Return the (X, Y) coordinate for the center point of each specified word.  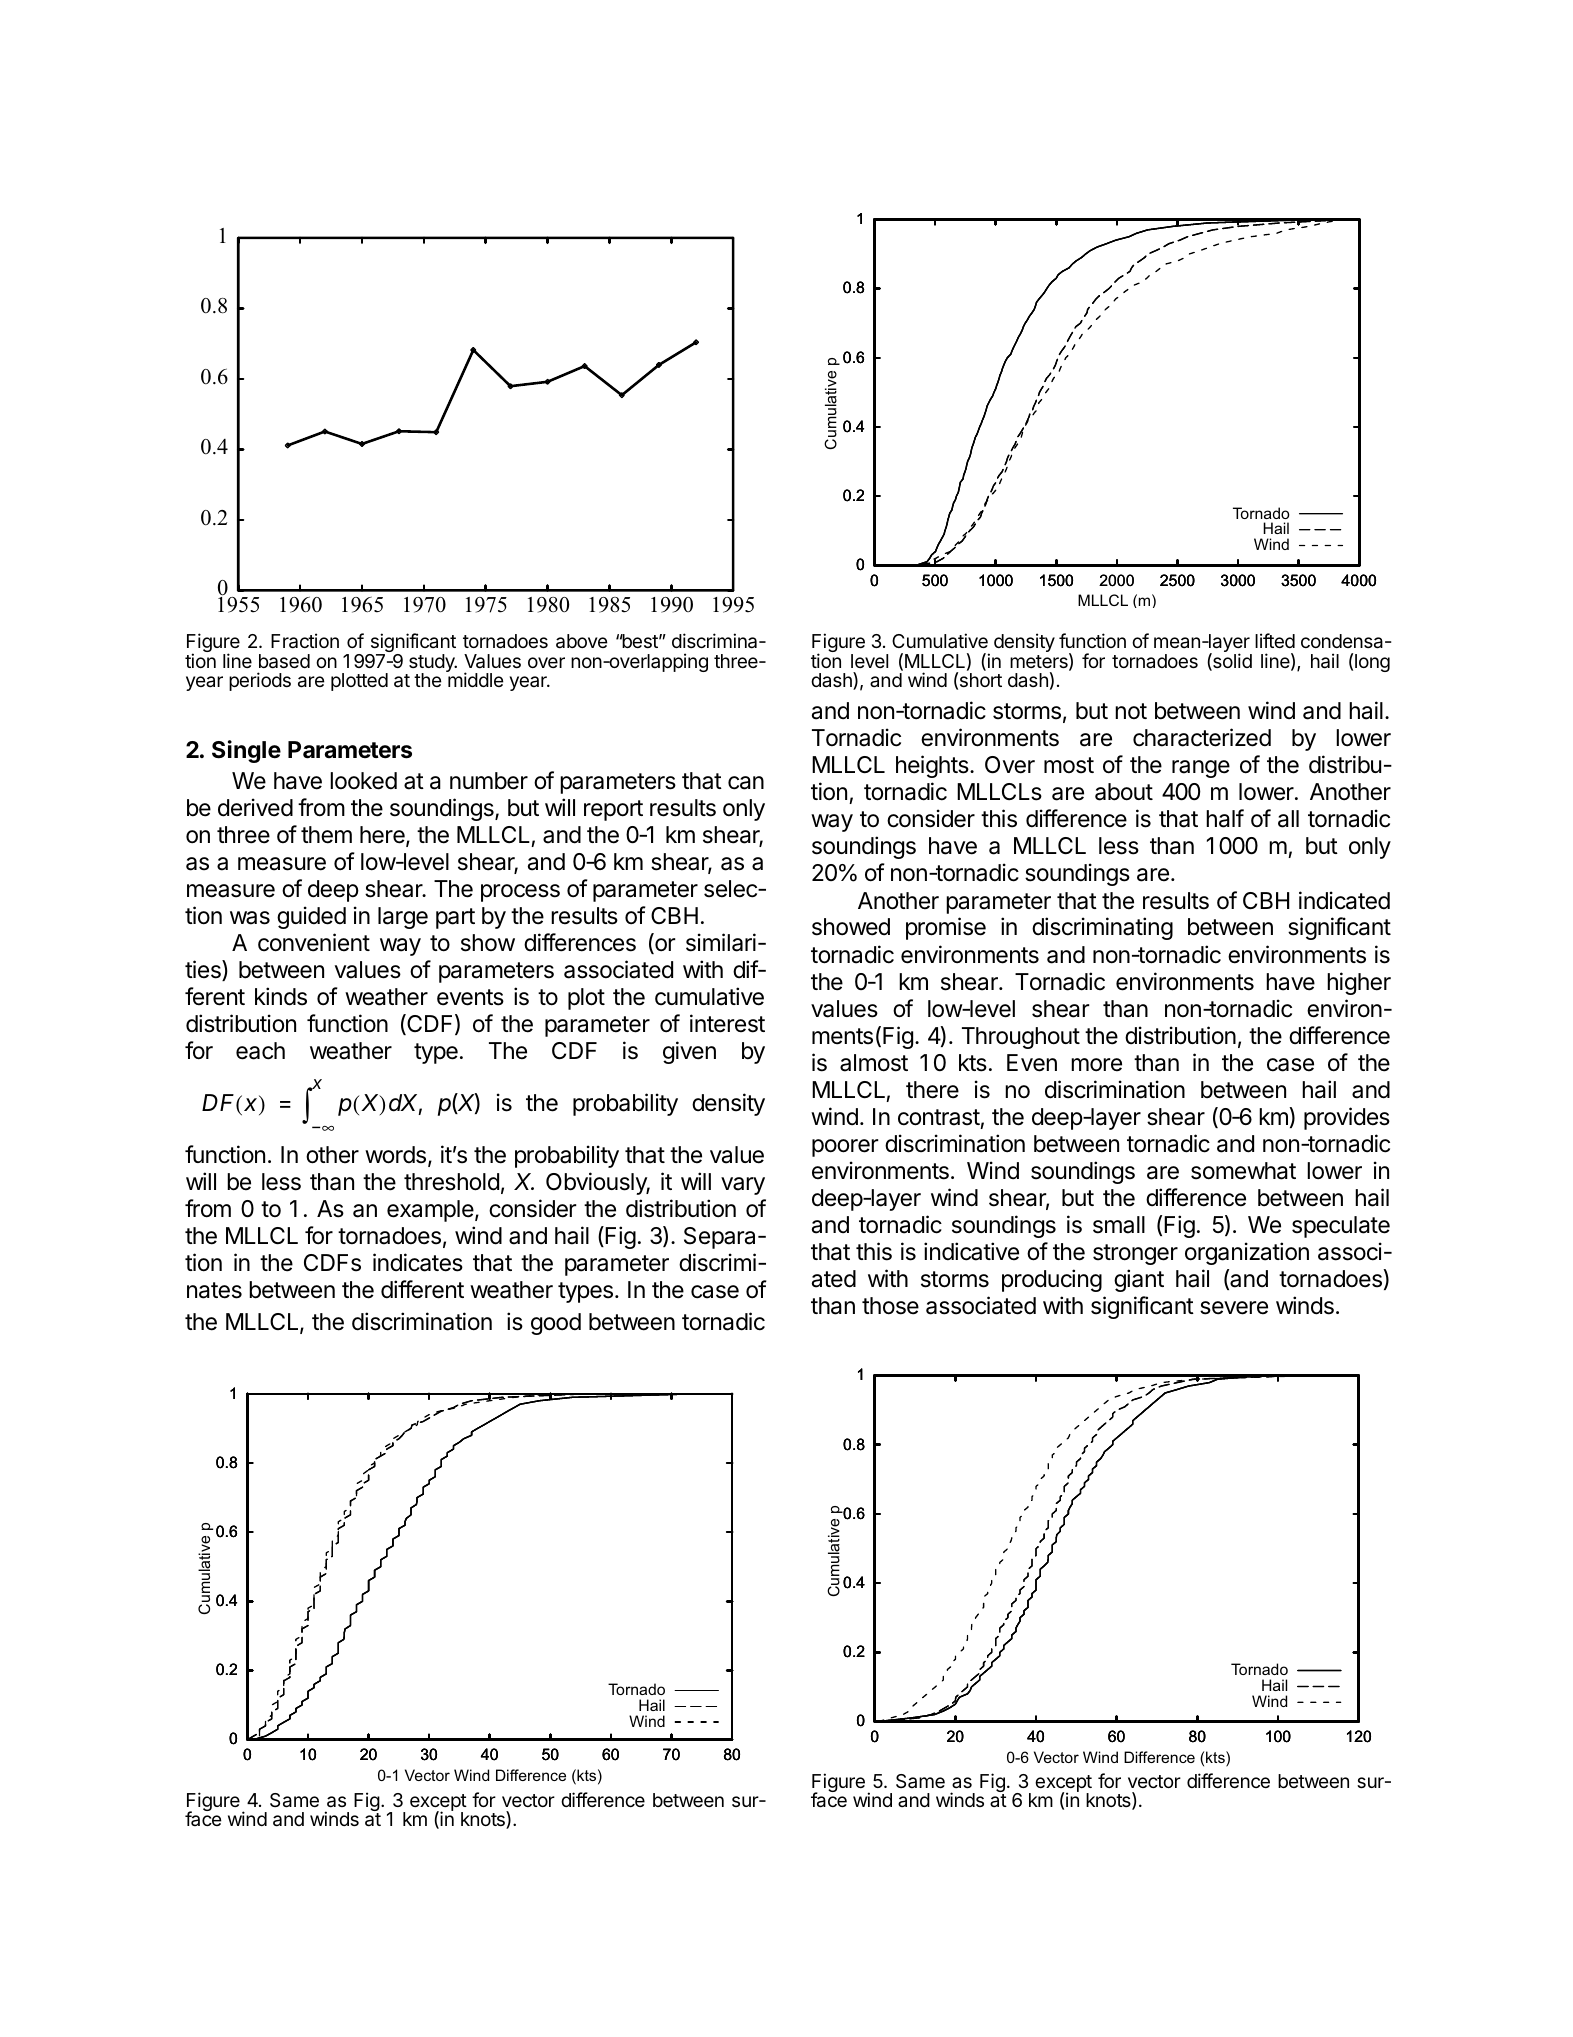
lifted (1275, 640)
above (582, 641)
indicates (418, 1262)
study (432, 664)
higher (1359, 983)
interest (727, 1023)
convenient (314, 942)
